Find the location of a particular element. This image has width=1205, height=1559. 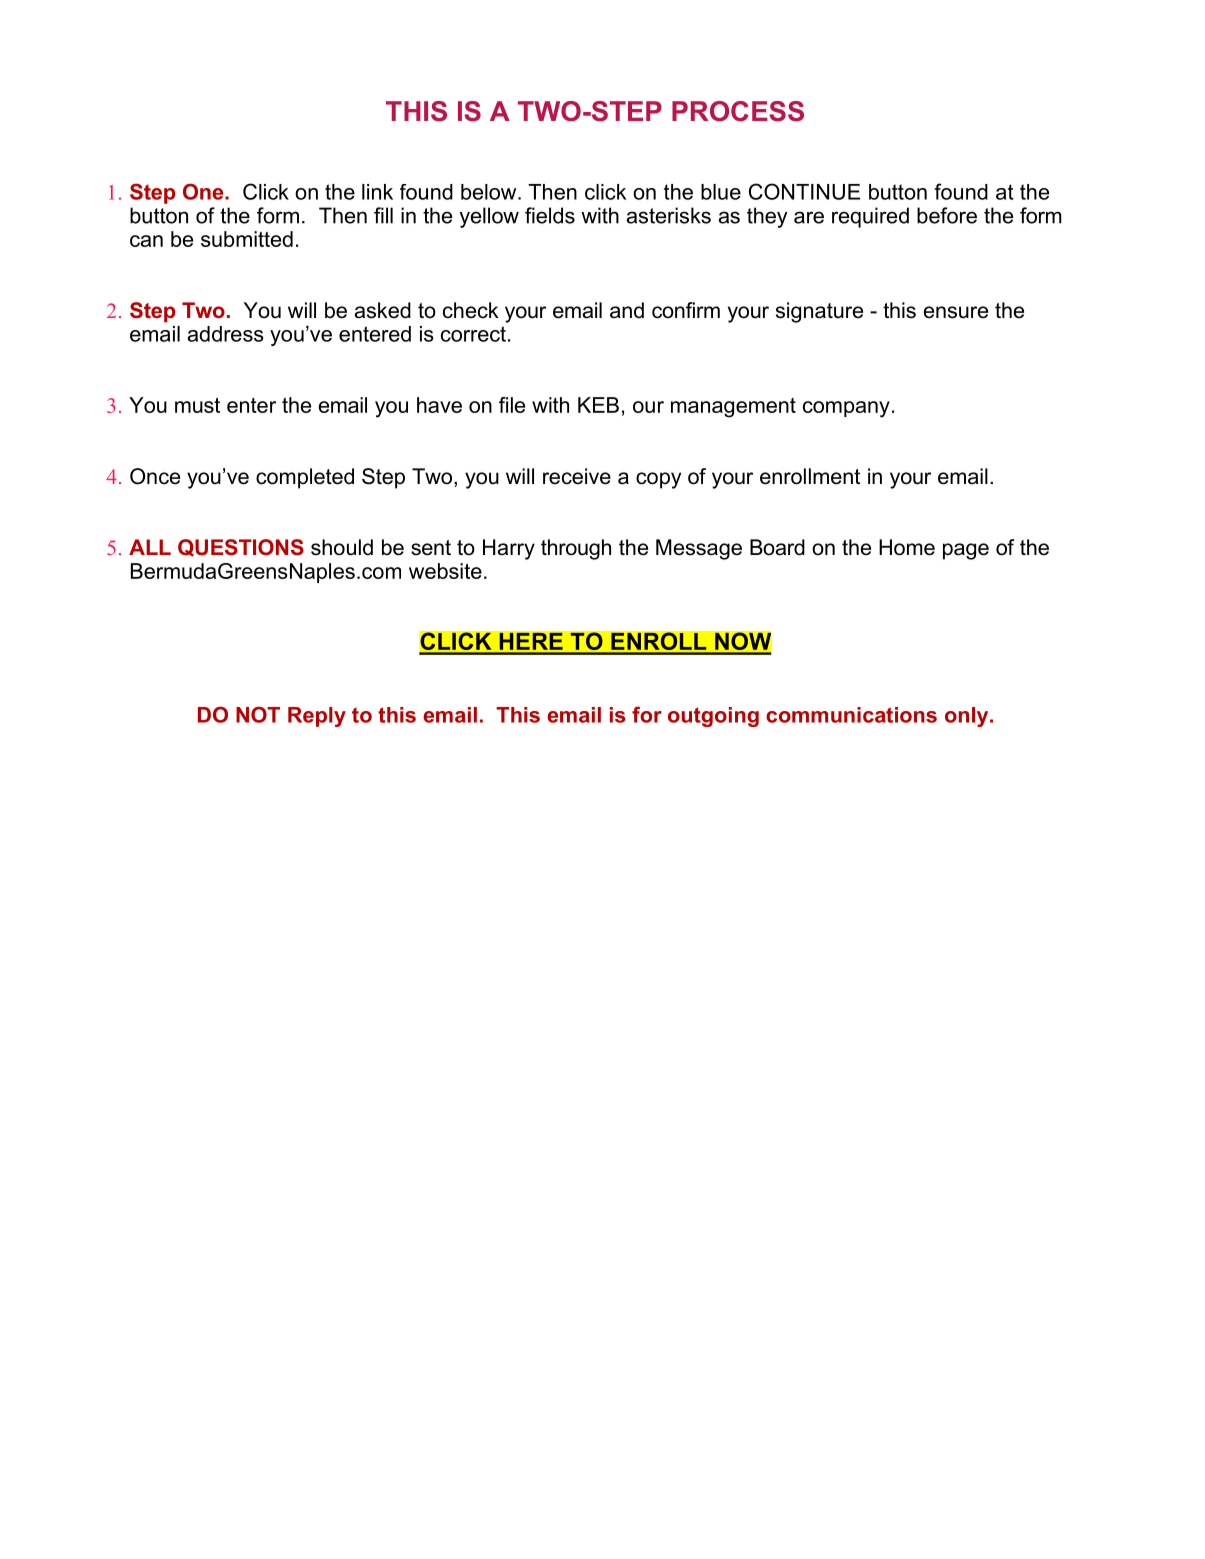

PROCESS is located at coordinates (738, 111).
